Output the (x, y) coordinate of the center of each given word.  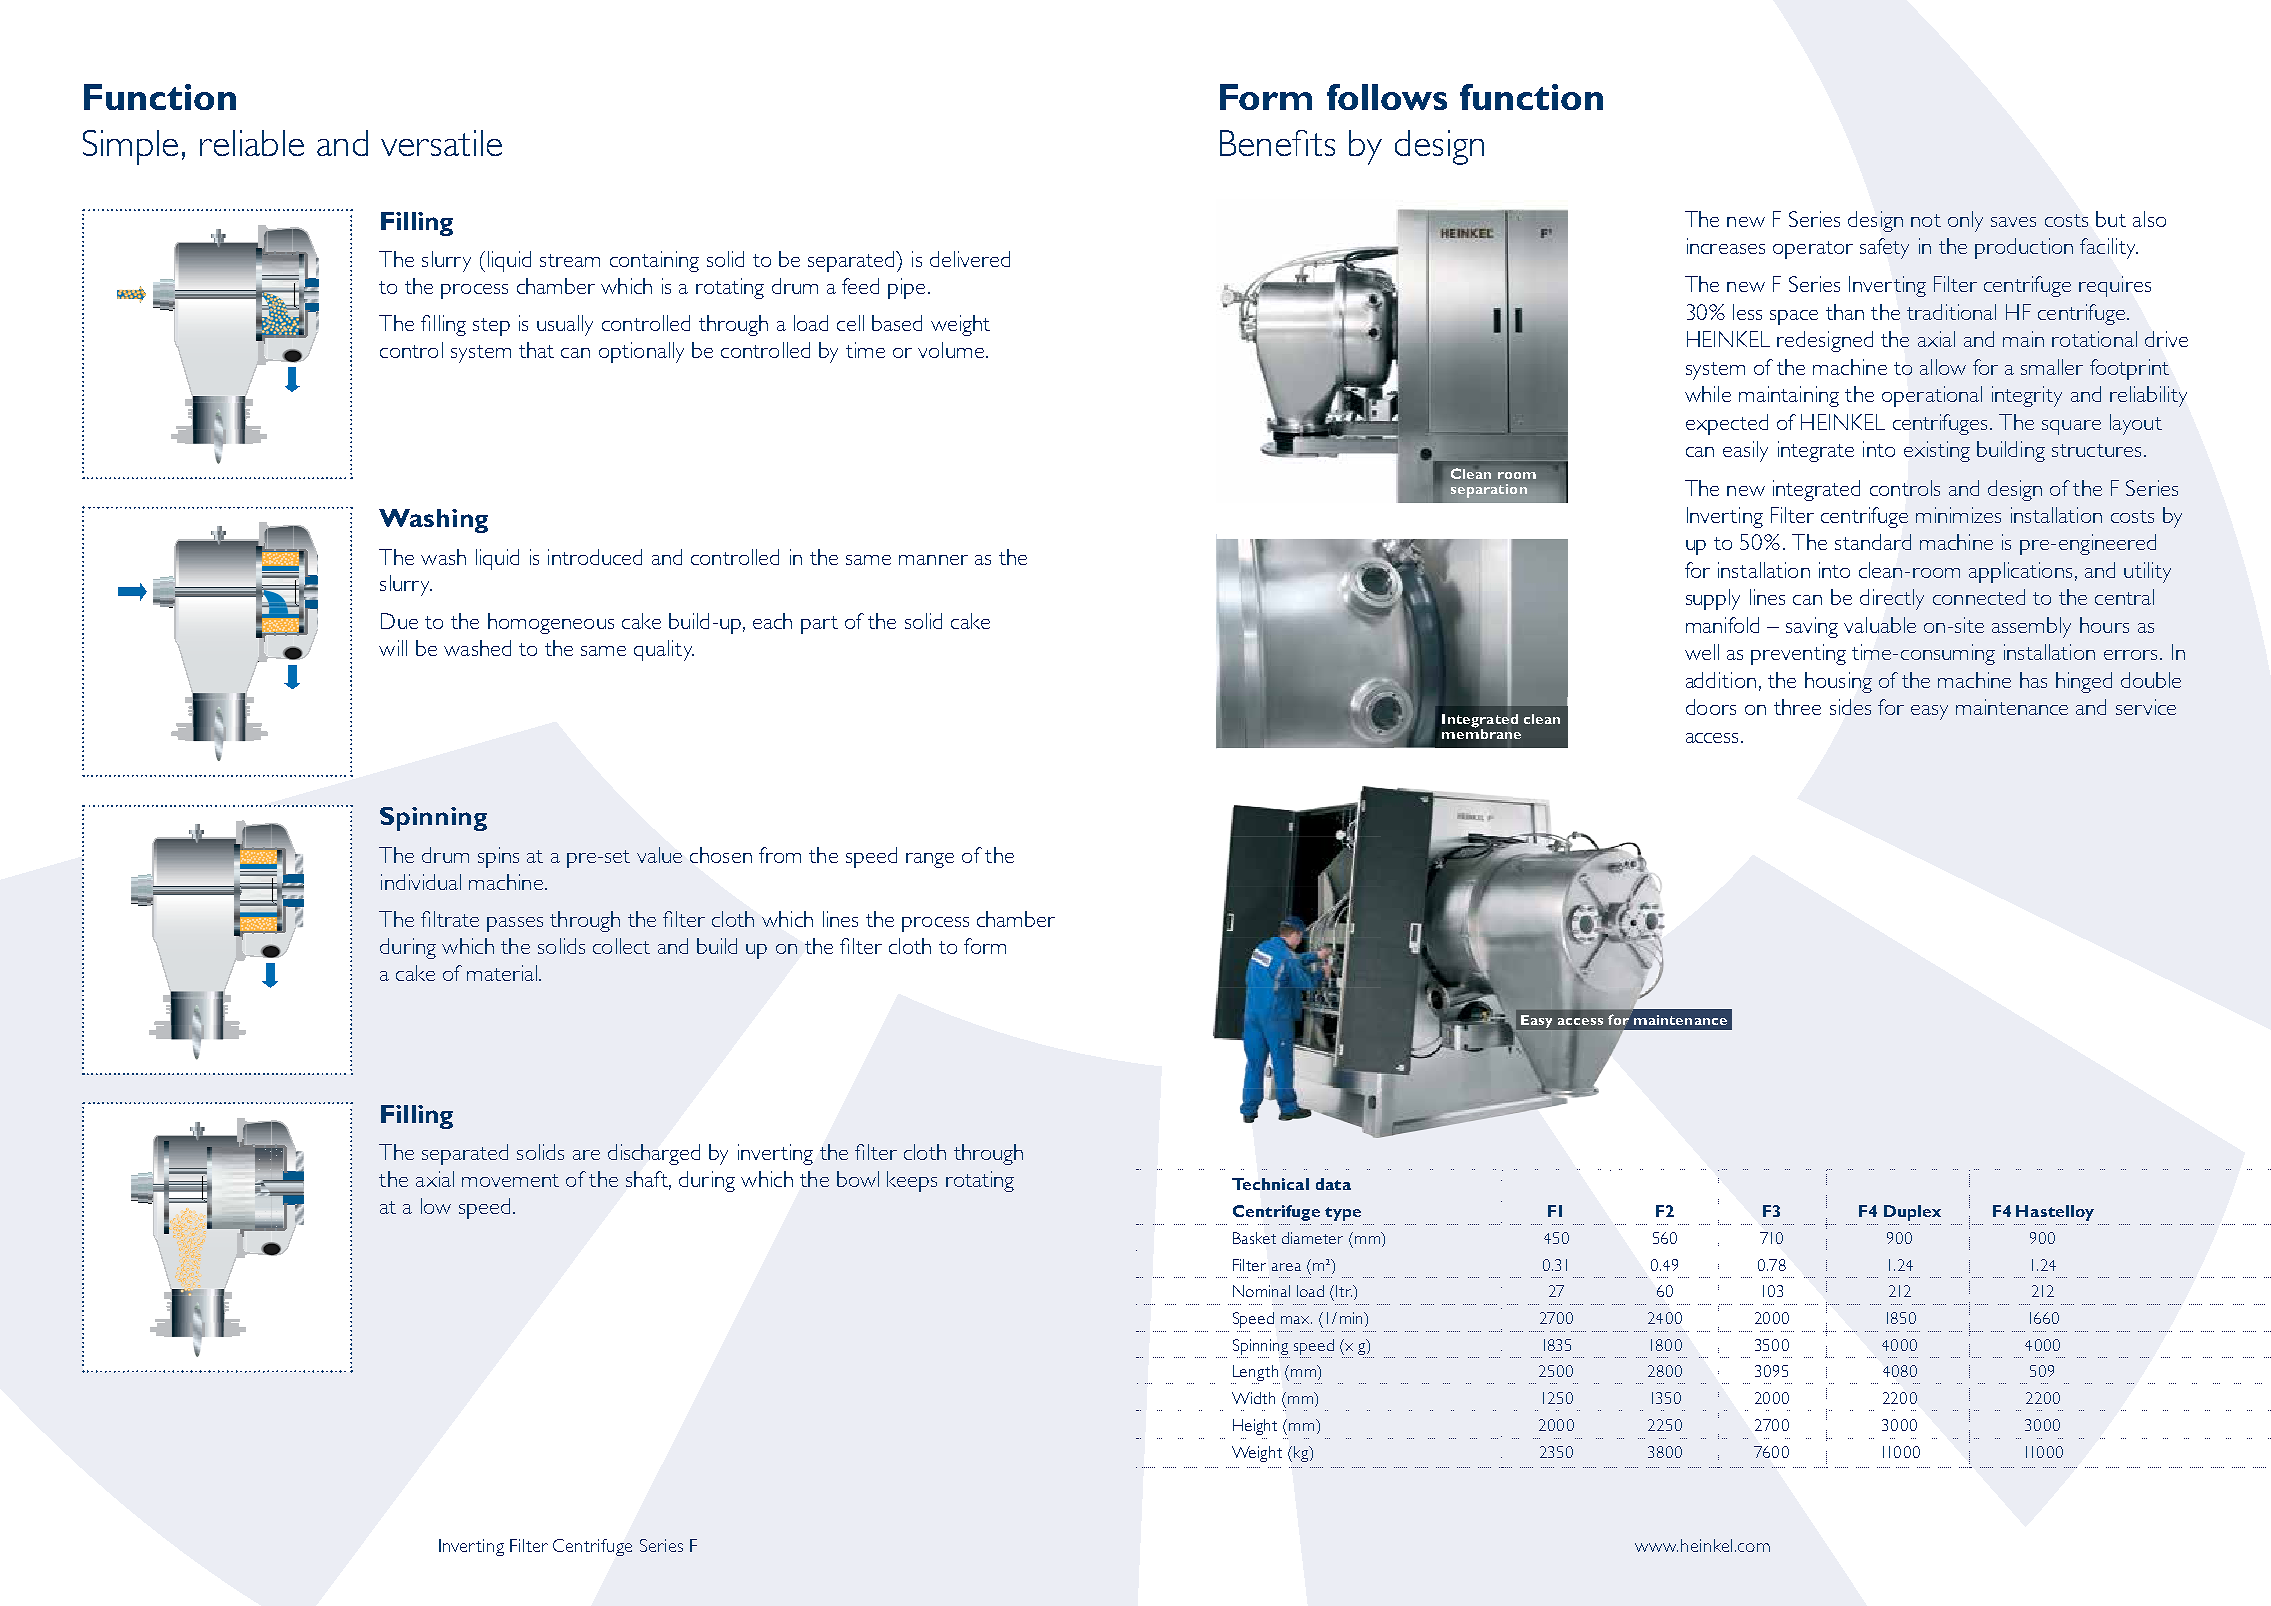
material (502, 973)
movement (510, 1180)
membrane (1481, 732)
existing (1937, 451)
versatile (441, 143)
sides (1850, 707)
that (536, 350)
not (1926, 220)
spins (498, 857)
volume (951, 350)
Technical (1270, 1184)
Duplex (1912, 1213)
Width (1253, 1398)
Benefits (1277, 143)
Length (1255, 1374)
